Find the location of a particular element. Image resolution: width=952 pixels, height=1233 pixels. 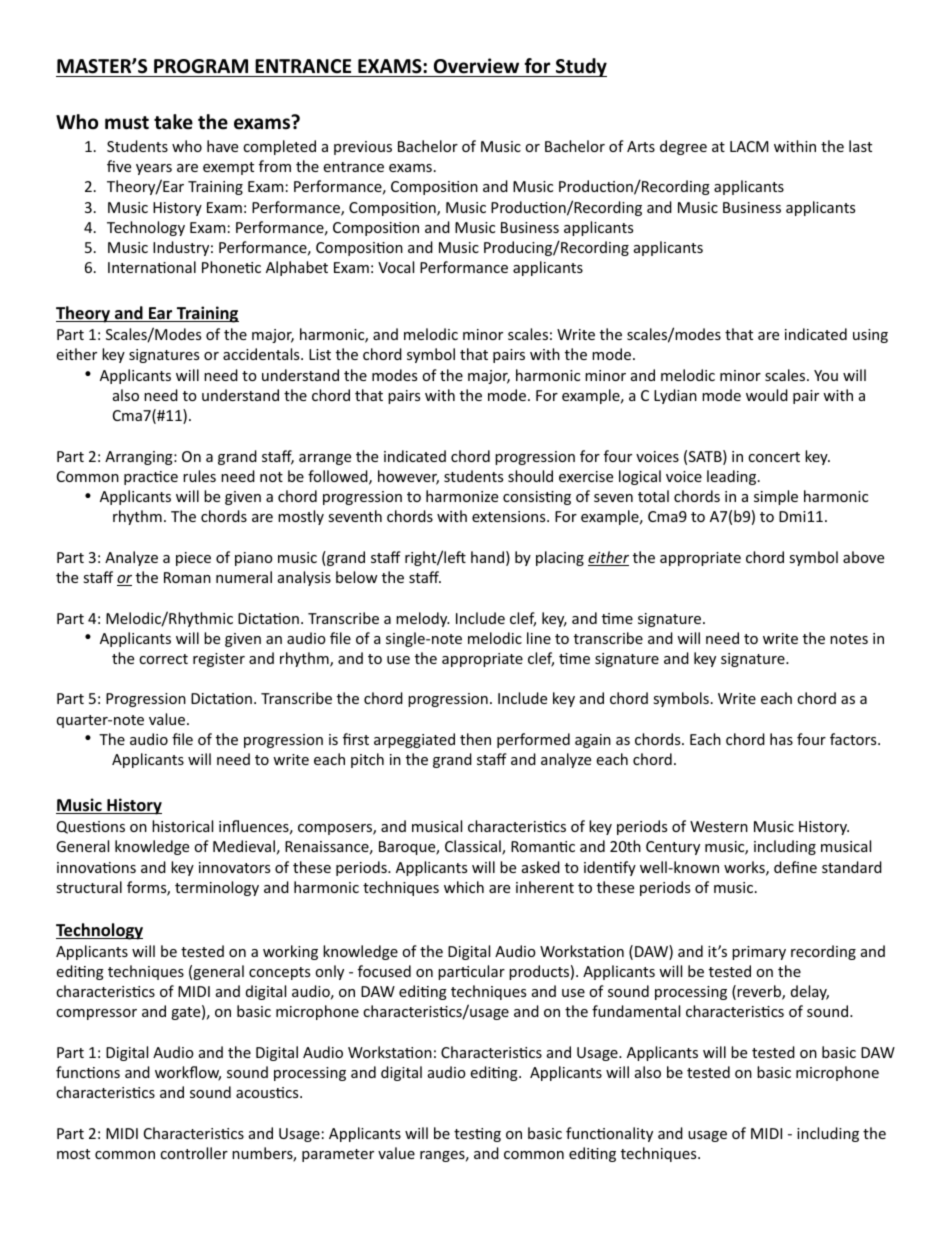

which is located at coordinates (464, 887).
